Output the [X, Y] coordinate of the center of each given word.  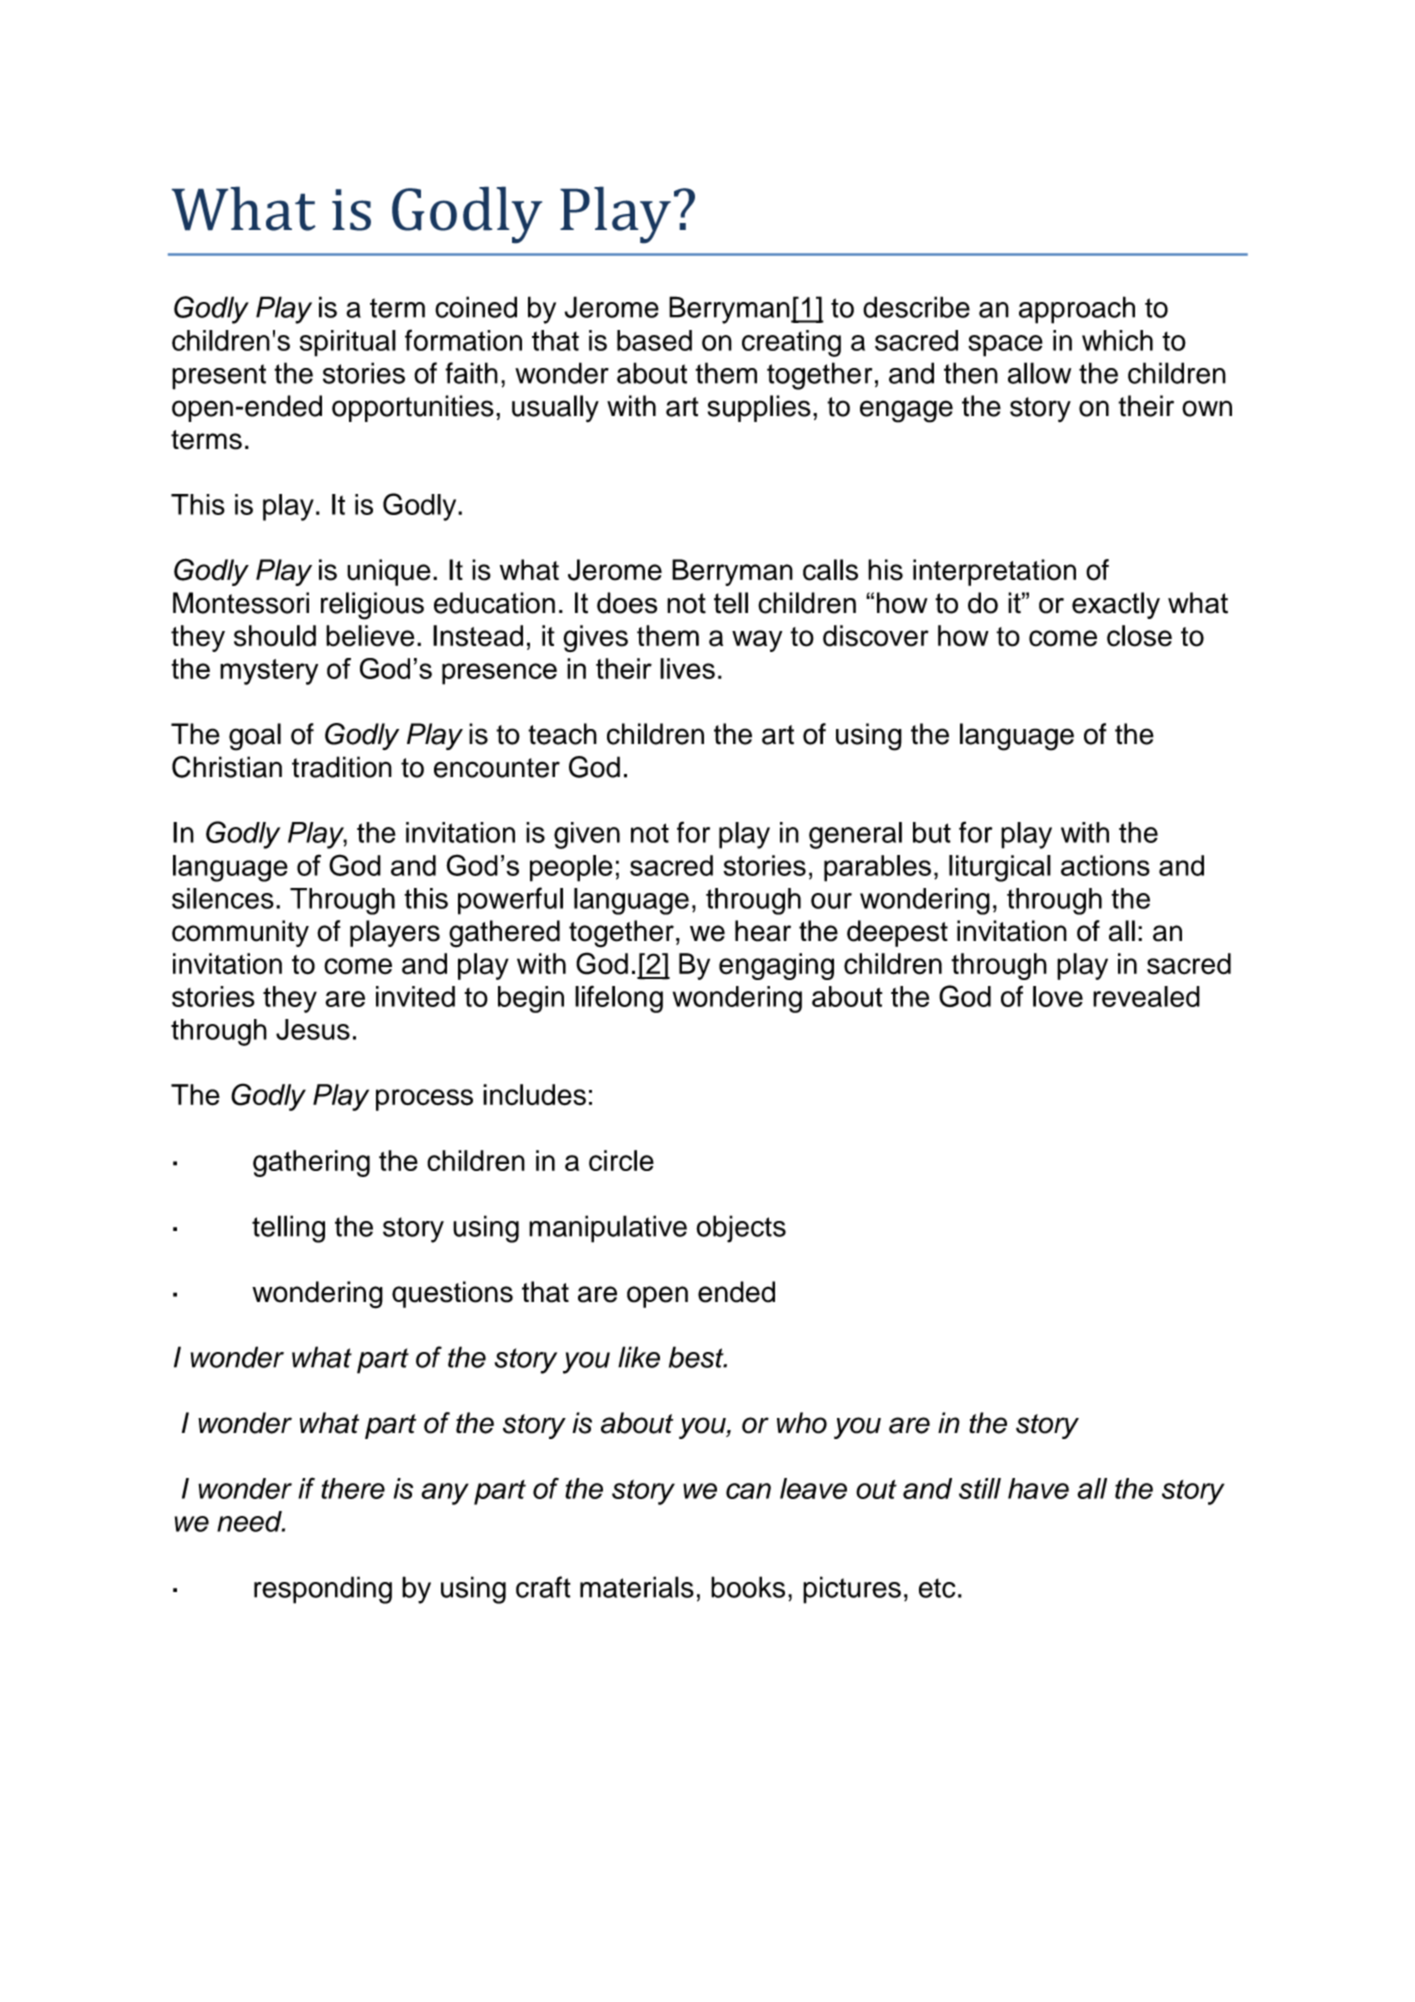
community [240, 933]
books [748, 1587]
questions [452, 1294]
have [1038, 1488]
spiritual [348, 343]
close [1139, 636]
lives [687, 668]
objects [741, 1229]
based [654, 340]
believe [370, 636]
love [1058, 996]
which [1117, 340]
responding [323, 1590]
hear [763, 931]
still [980, 1488]
